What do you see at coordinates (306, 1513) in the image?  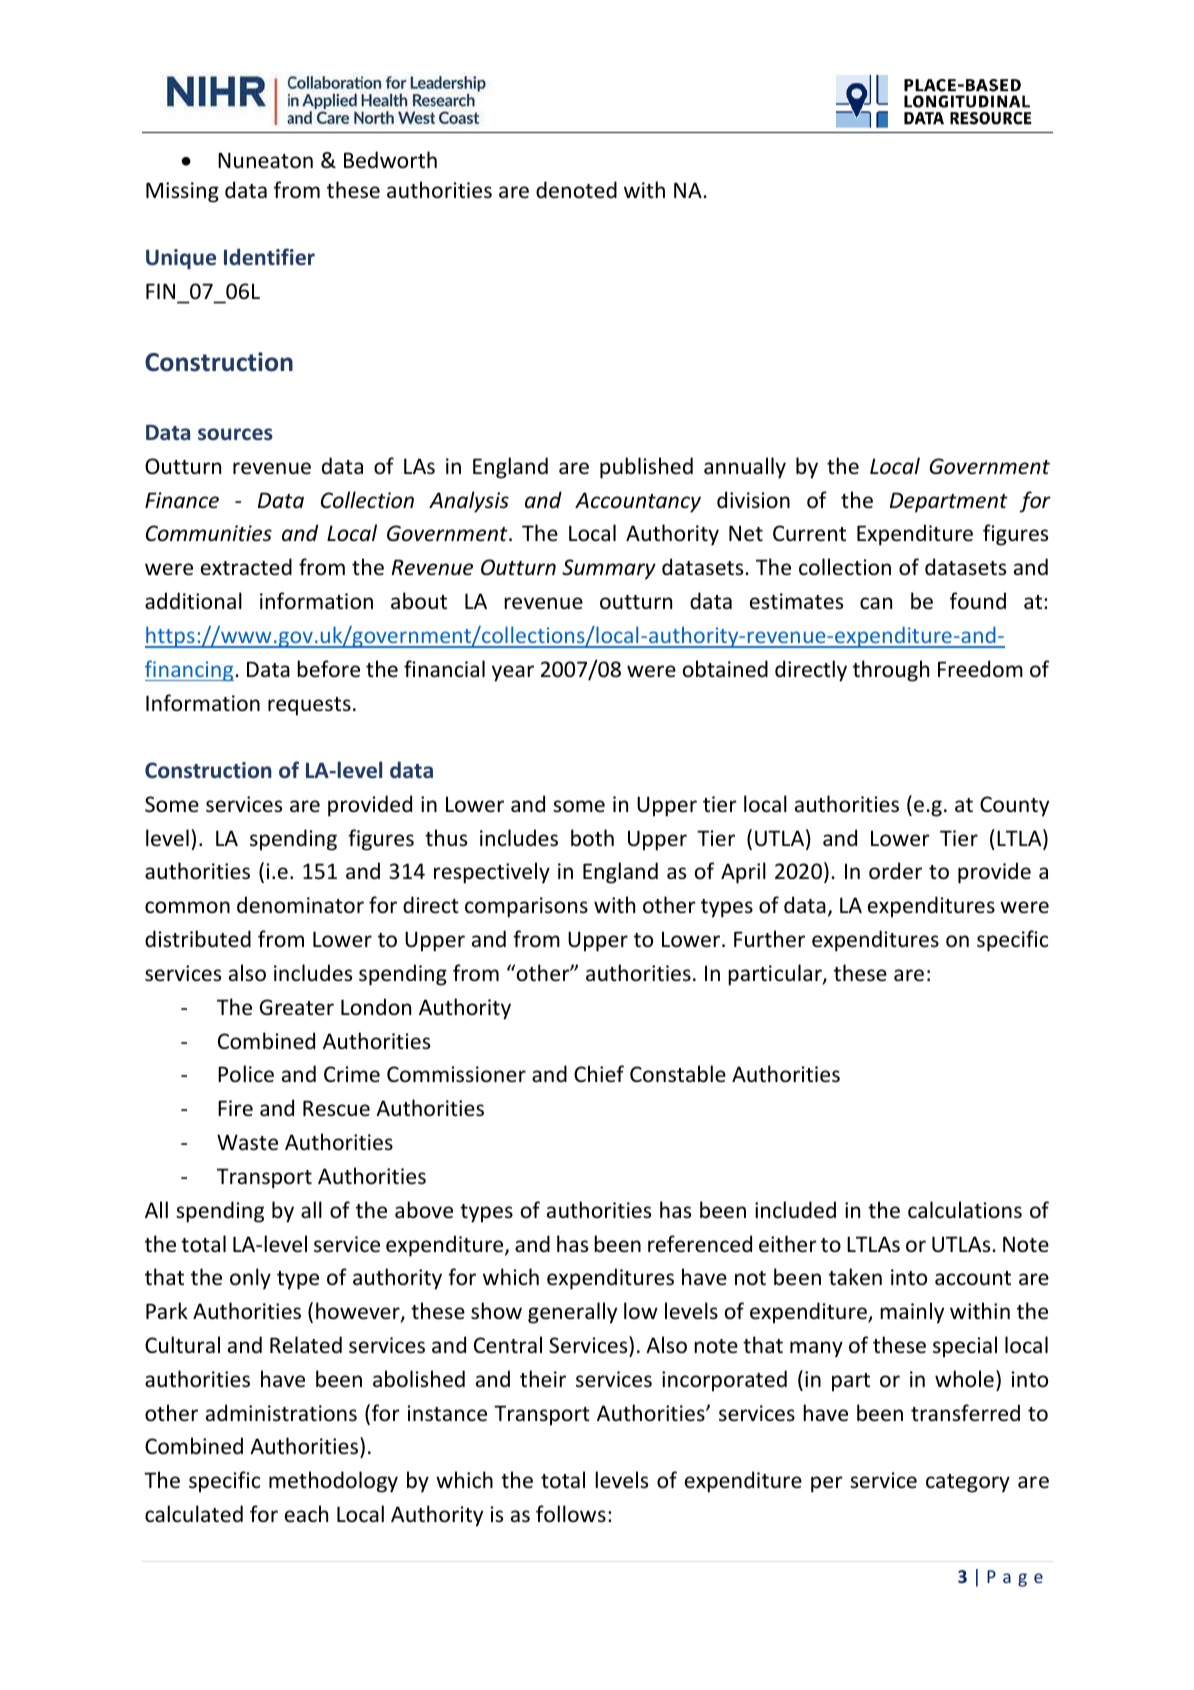 I see `each` at bounding box center [306, 1513].
